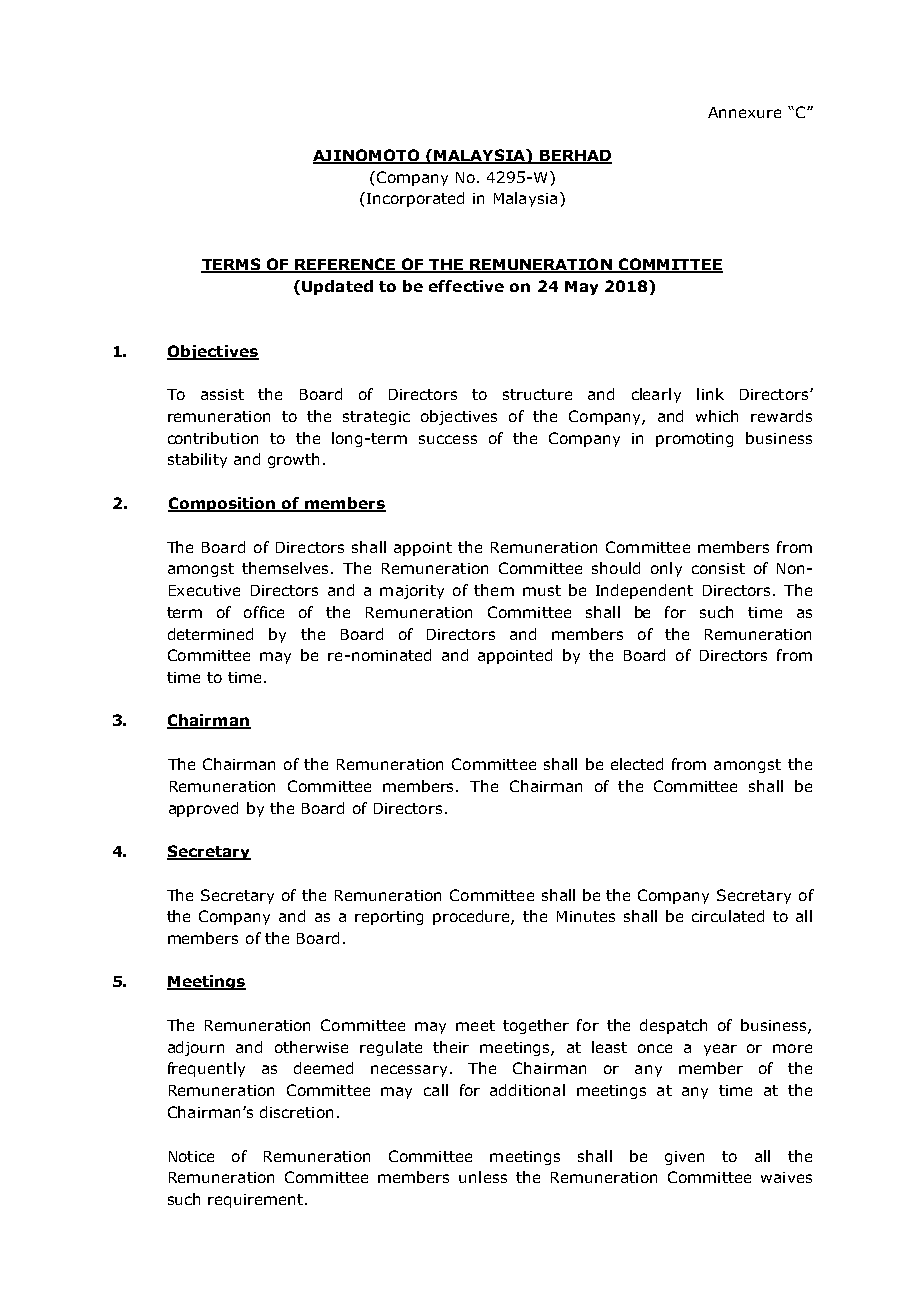 The image size is (924, 1308). What do you see at coordinates (389, 918) in the image?
I see `reporting` at bounding box center [389, 918].
